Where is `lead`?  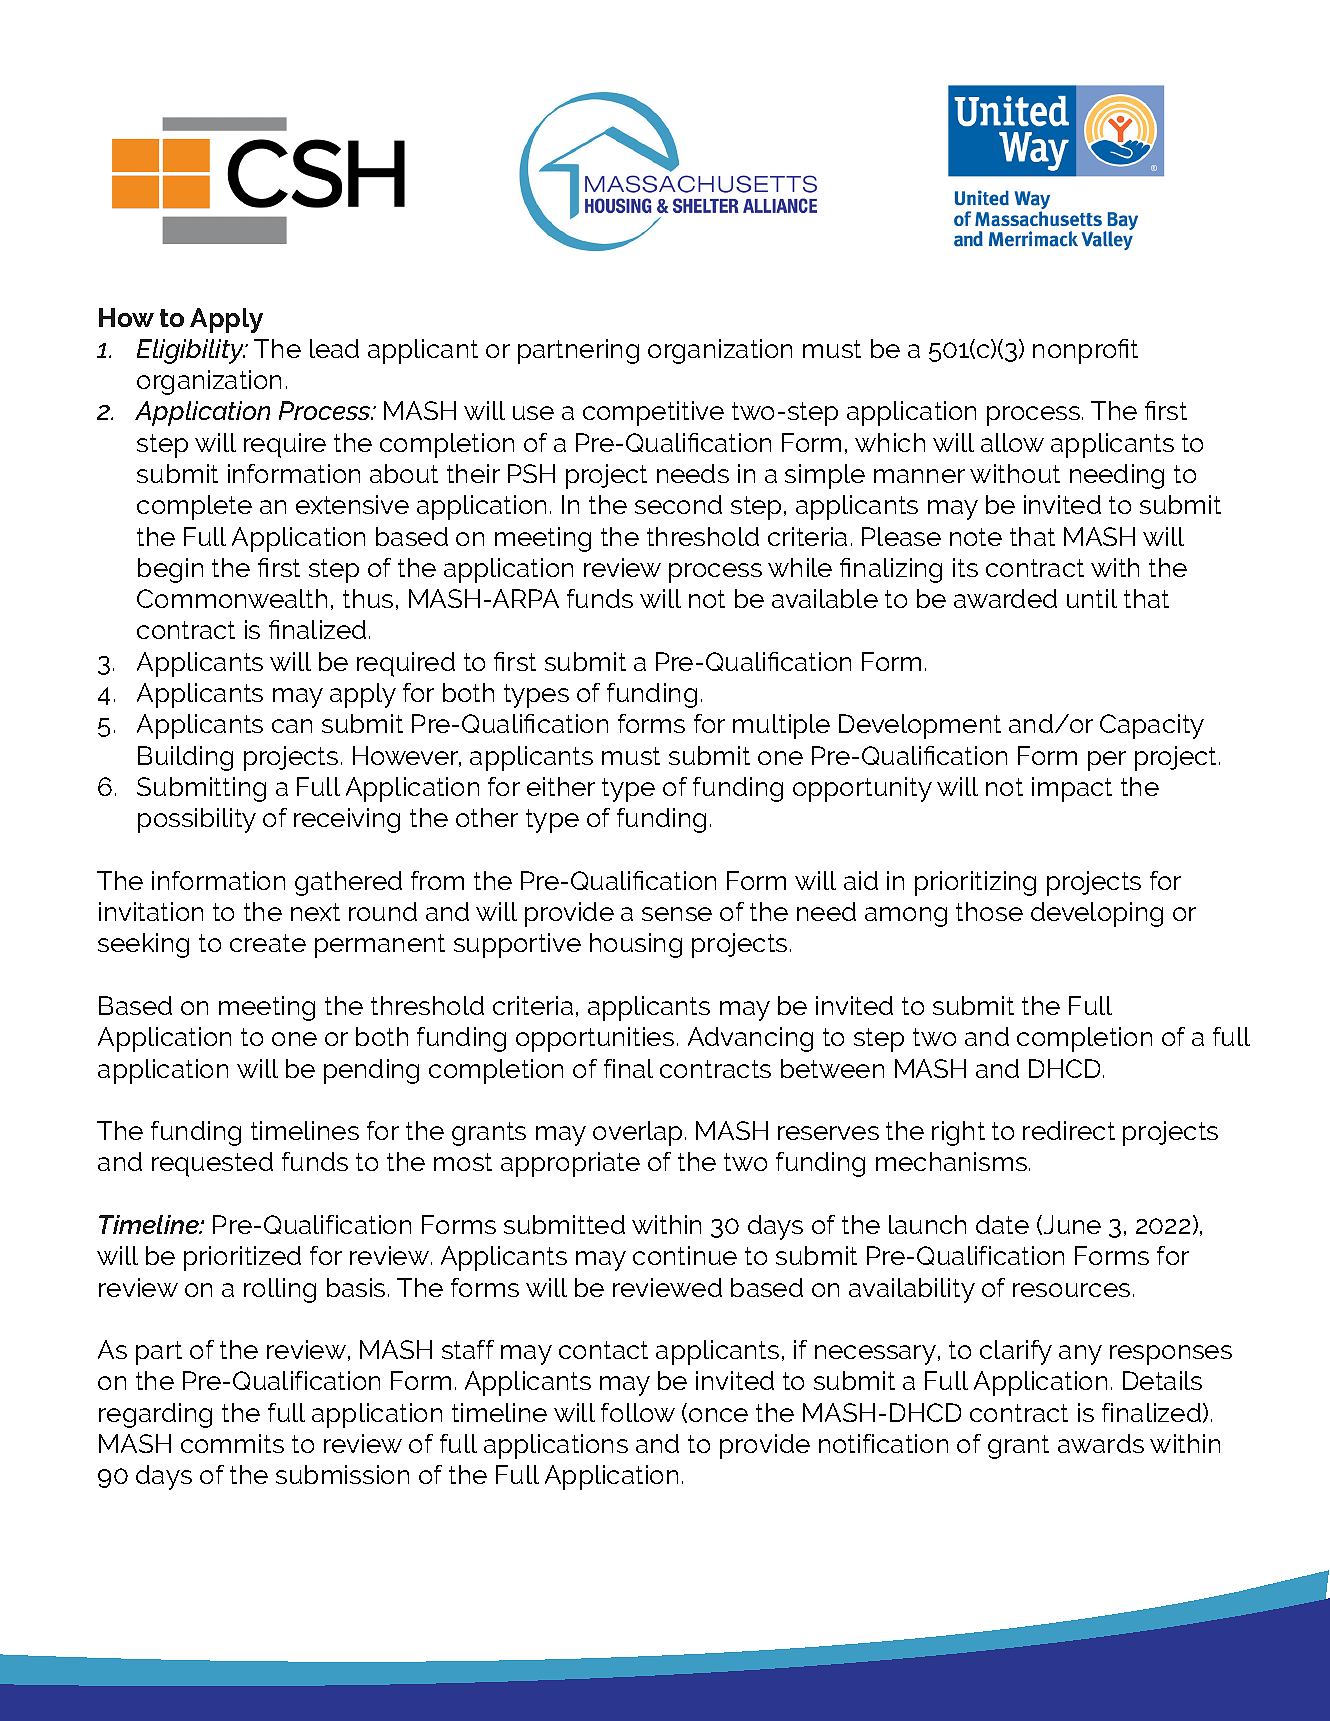
lead is located at coordinates (334, 348).
